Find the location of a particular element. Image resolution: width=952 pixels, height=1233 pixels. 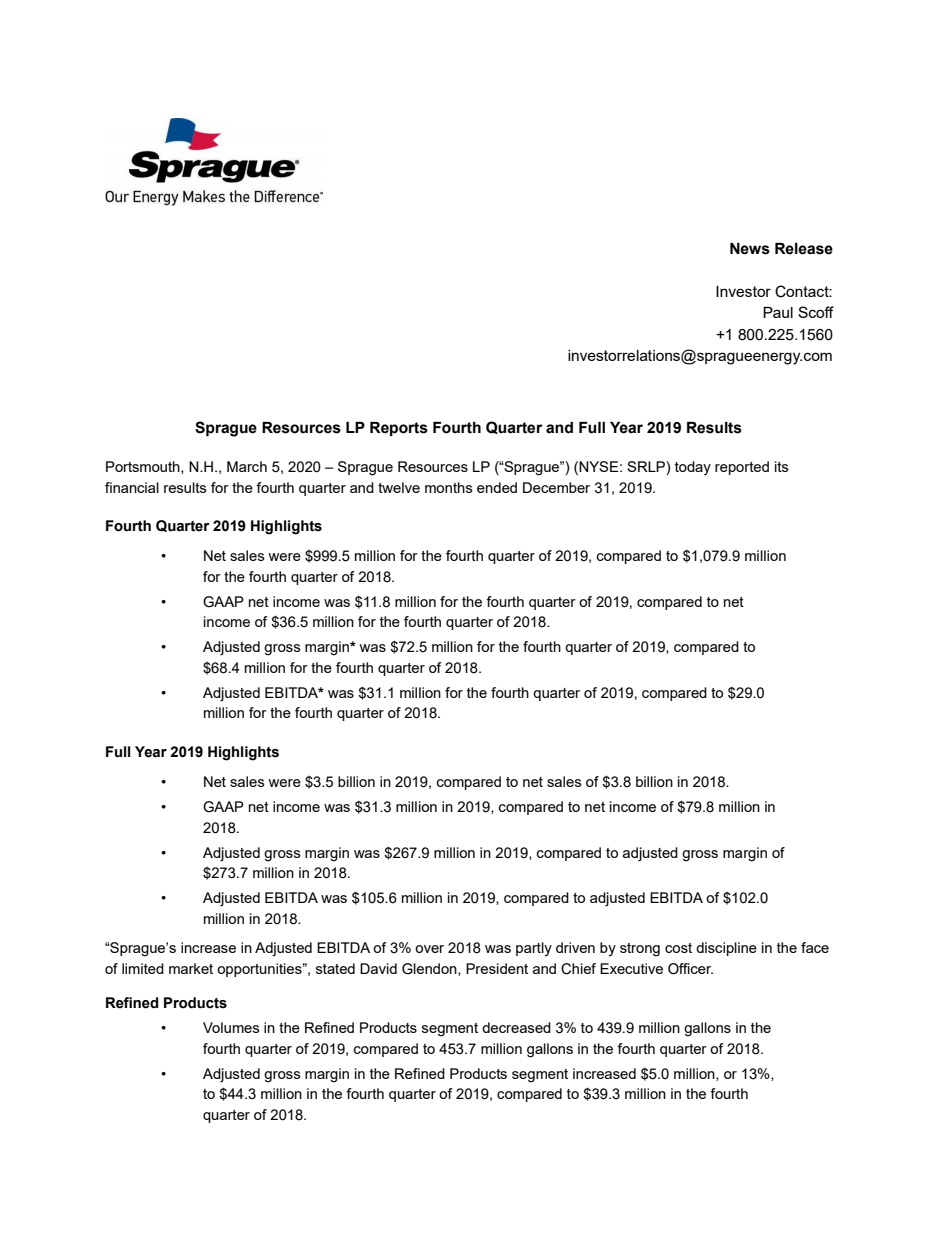

Release is located at coordinates (804, 249).
